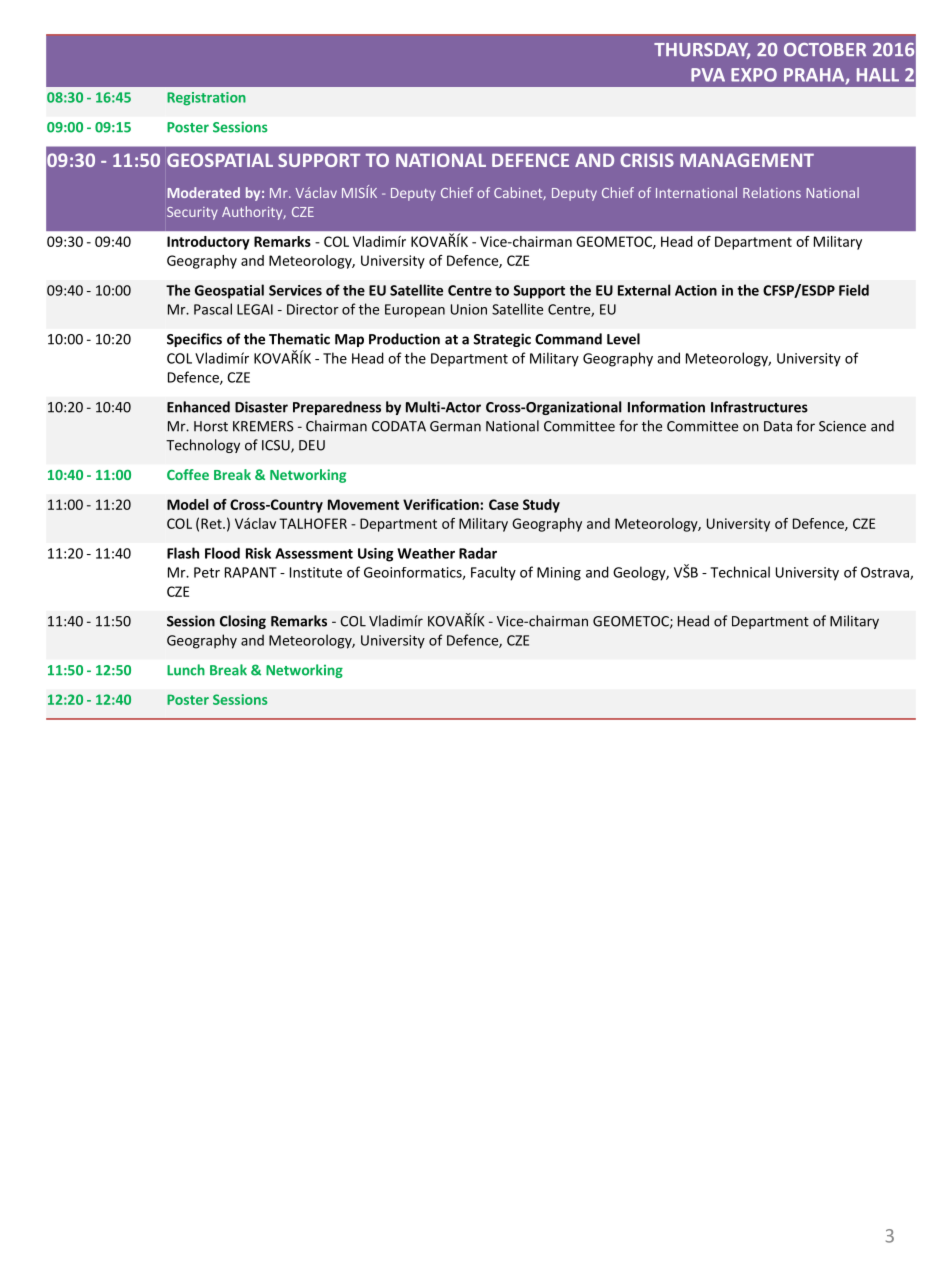 This image has width=952, height=1270. Describe the element at coordinates (740, 572) in the image. I see `Technical` at that location.
